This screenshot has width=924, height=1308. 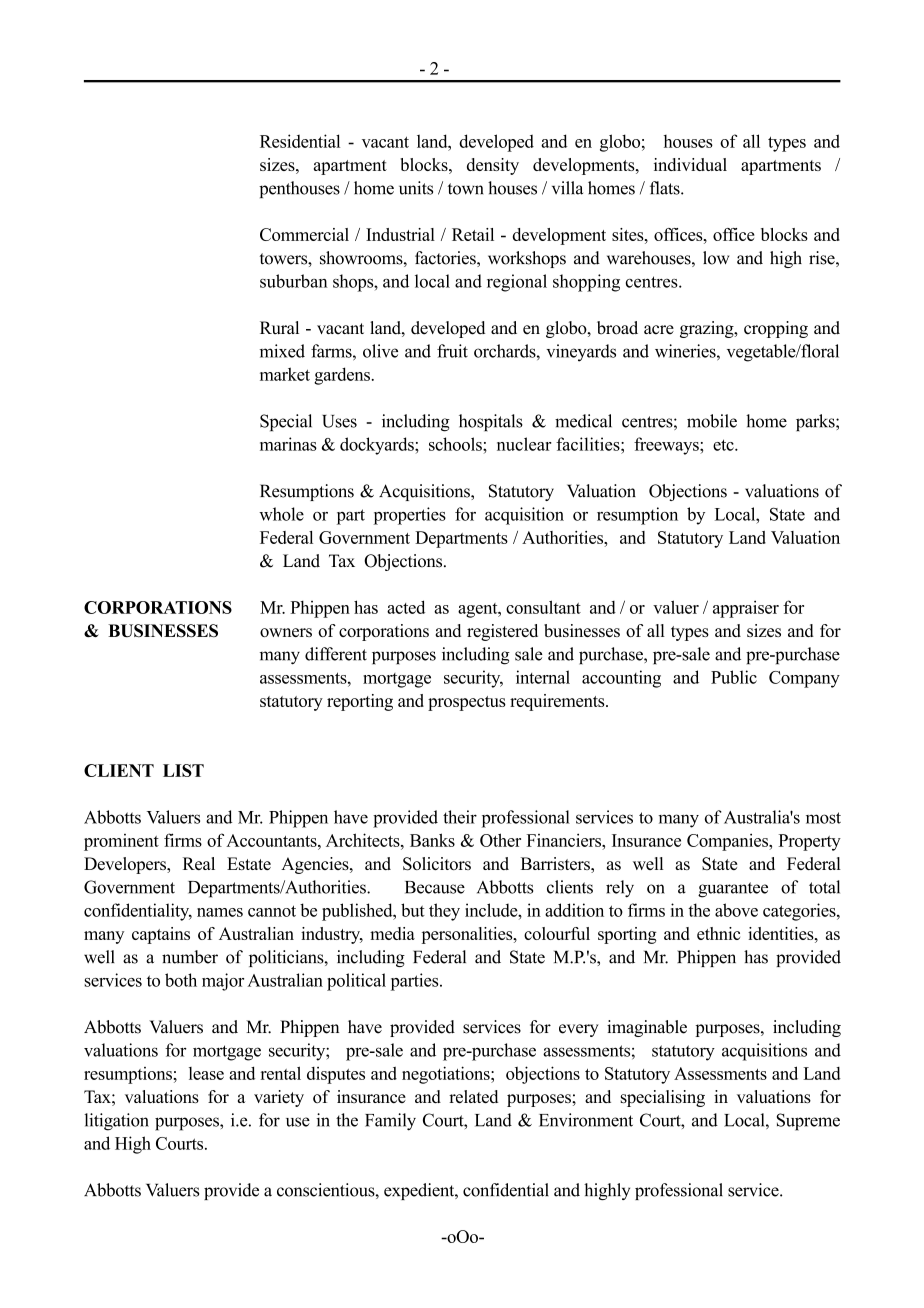 I want to click on their, so click(x=460, y=817).
